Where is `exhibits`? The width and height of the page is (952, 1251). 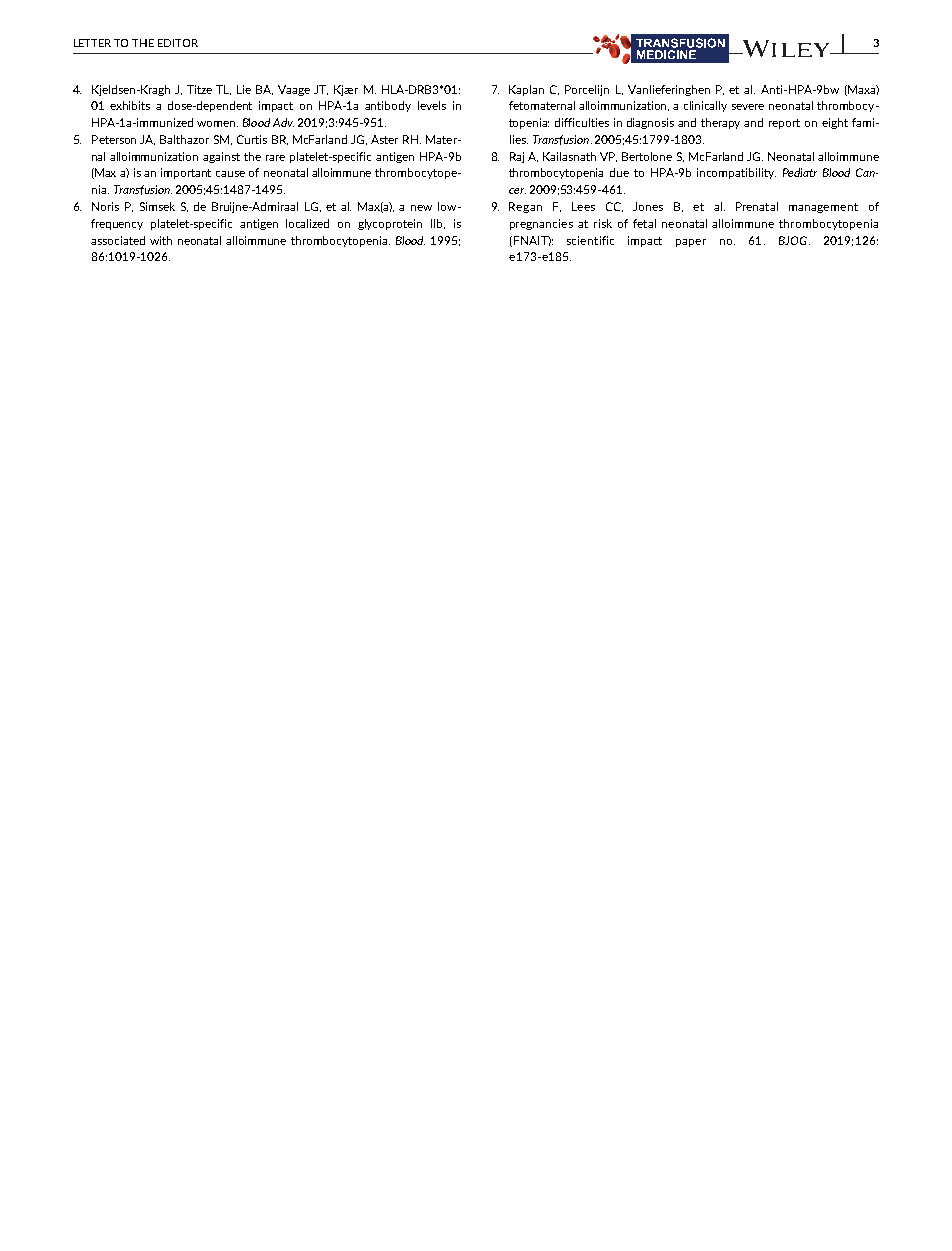 exhibits is located at coordinates (130, 105).
